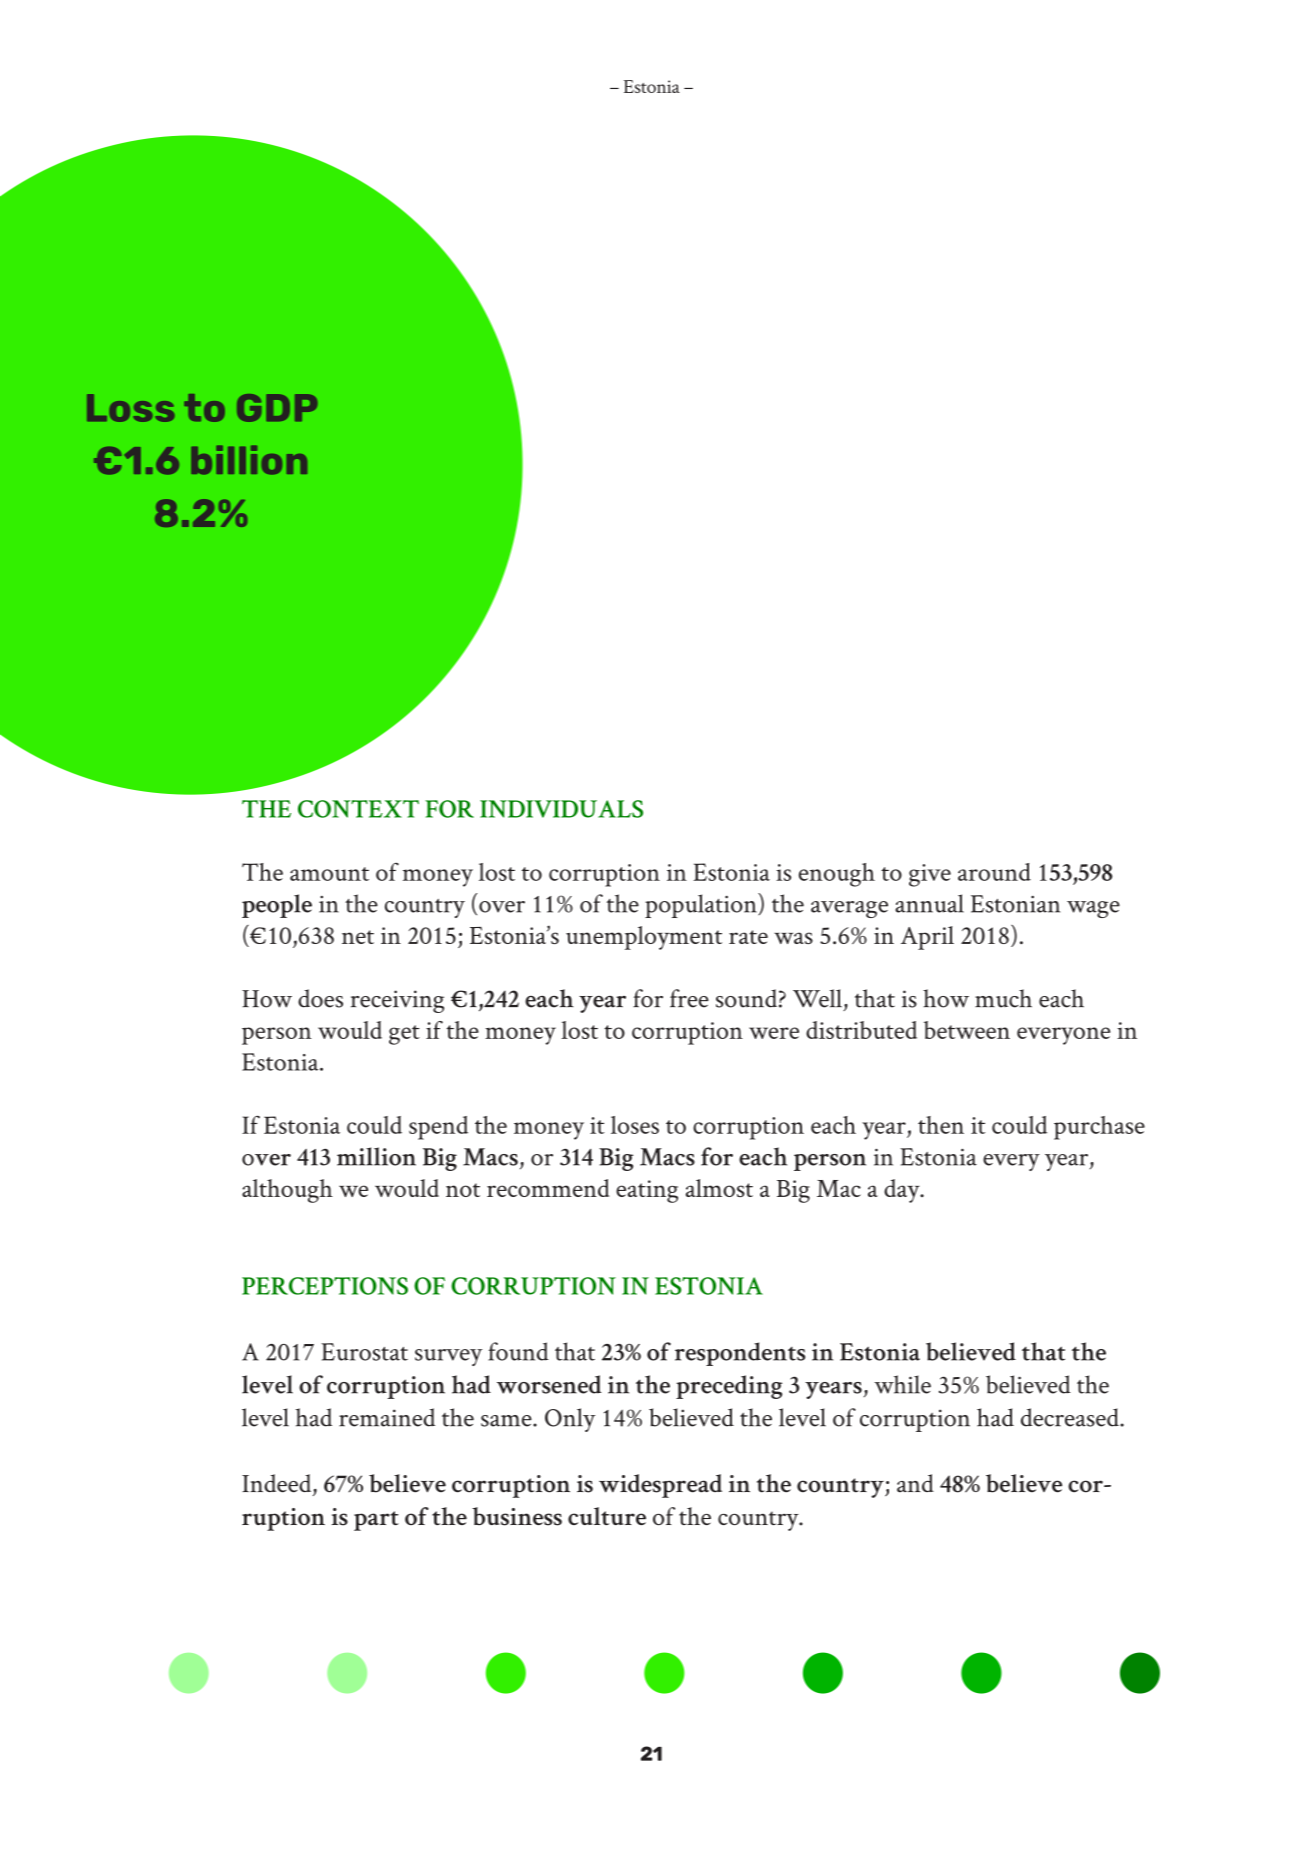 The width and height of the screenshot is (1308, 1849). Describe the element at coordinates (358, 809) in the screenshot. I see `CONTEXT` at that location.
